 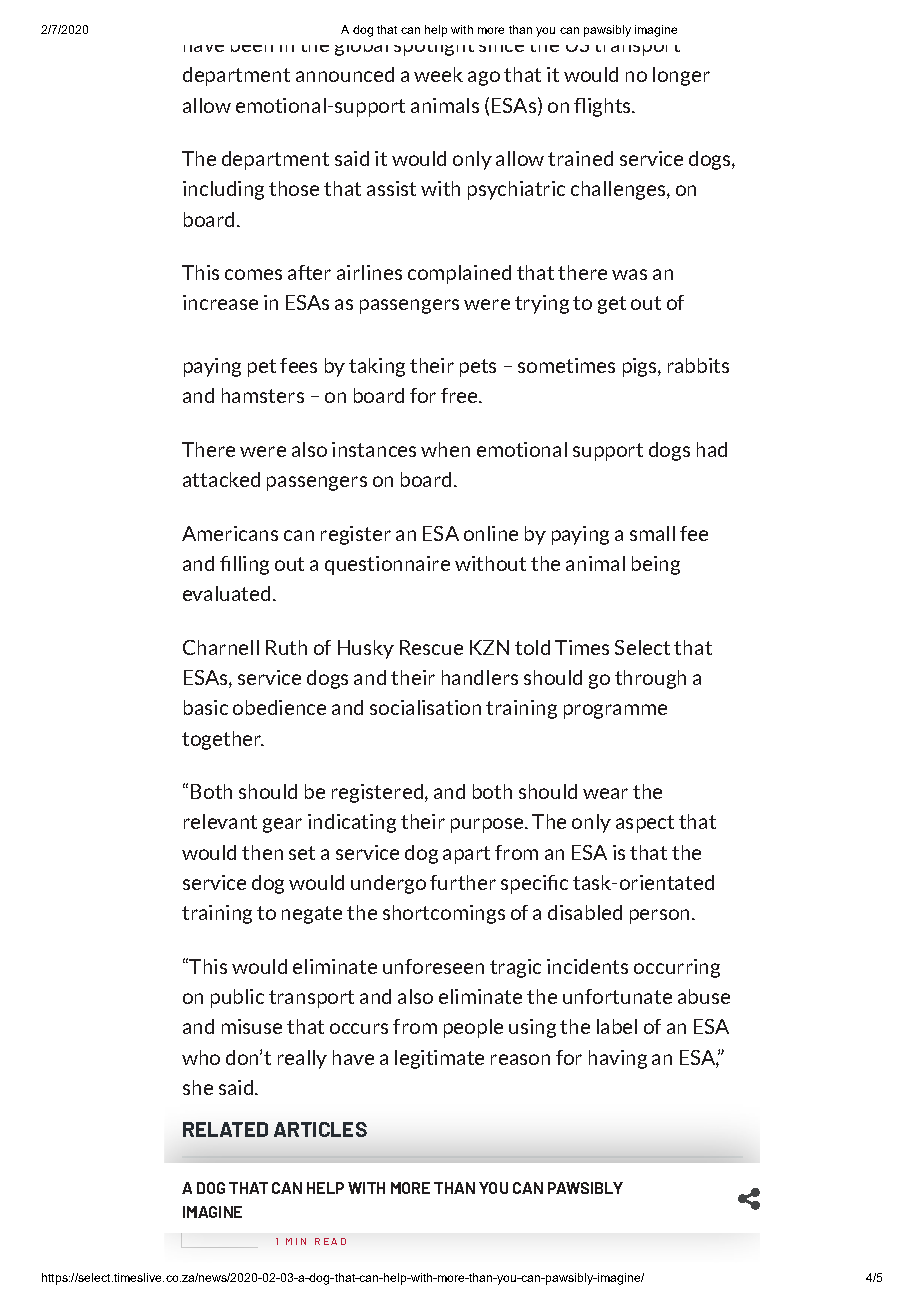 What do you see at coordinates (345, 74) in the document?
I see `announced` at bounding box center [345, 74].
